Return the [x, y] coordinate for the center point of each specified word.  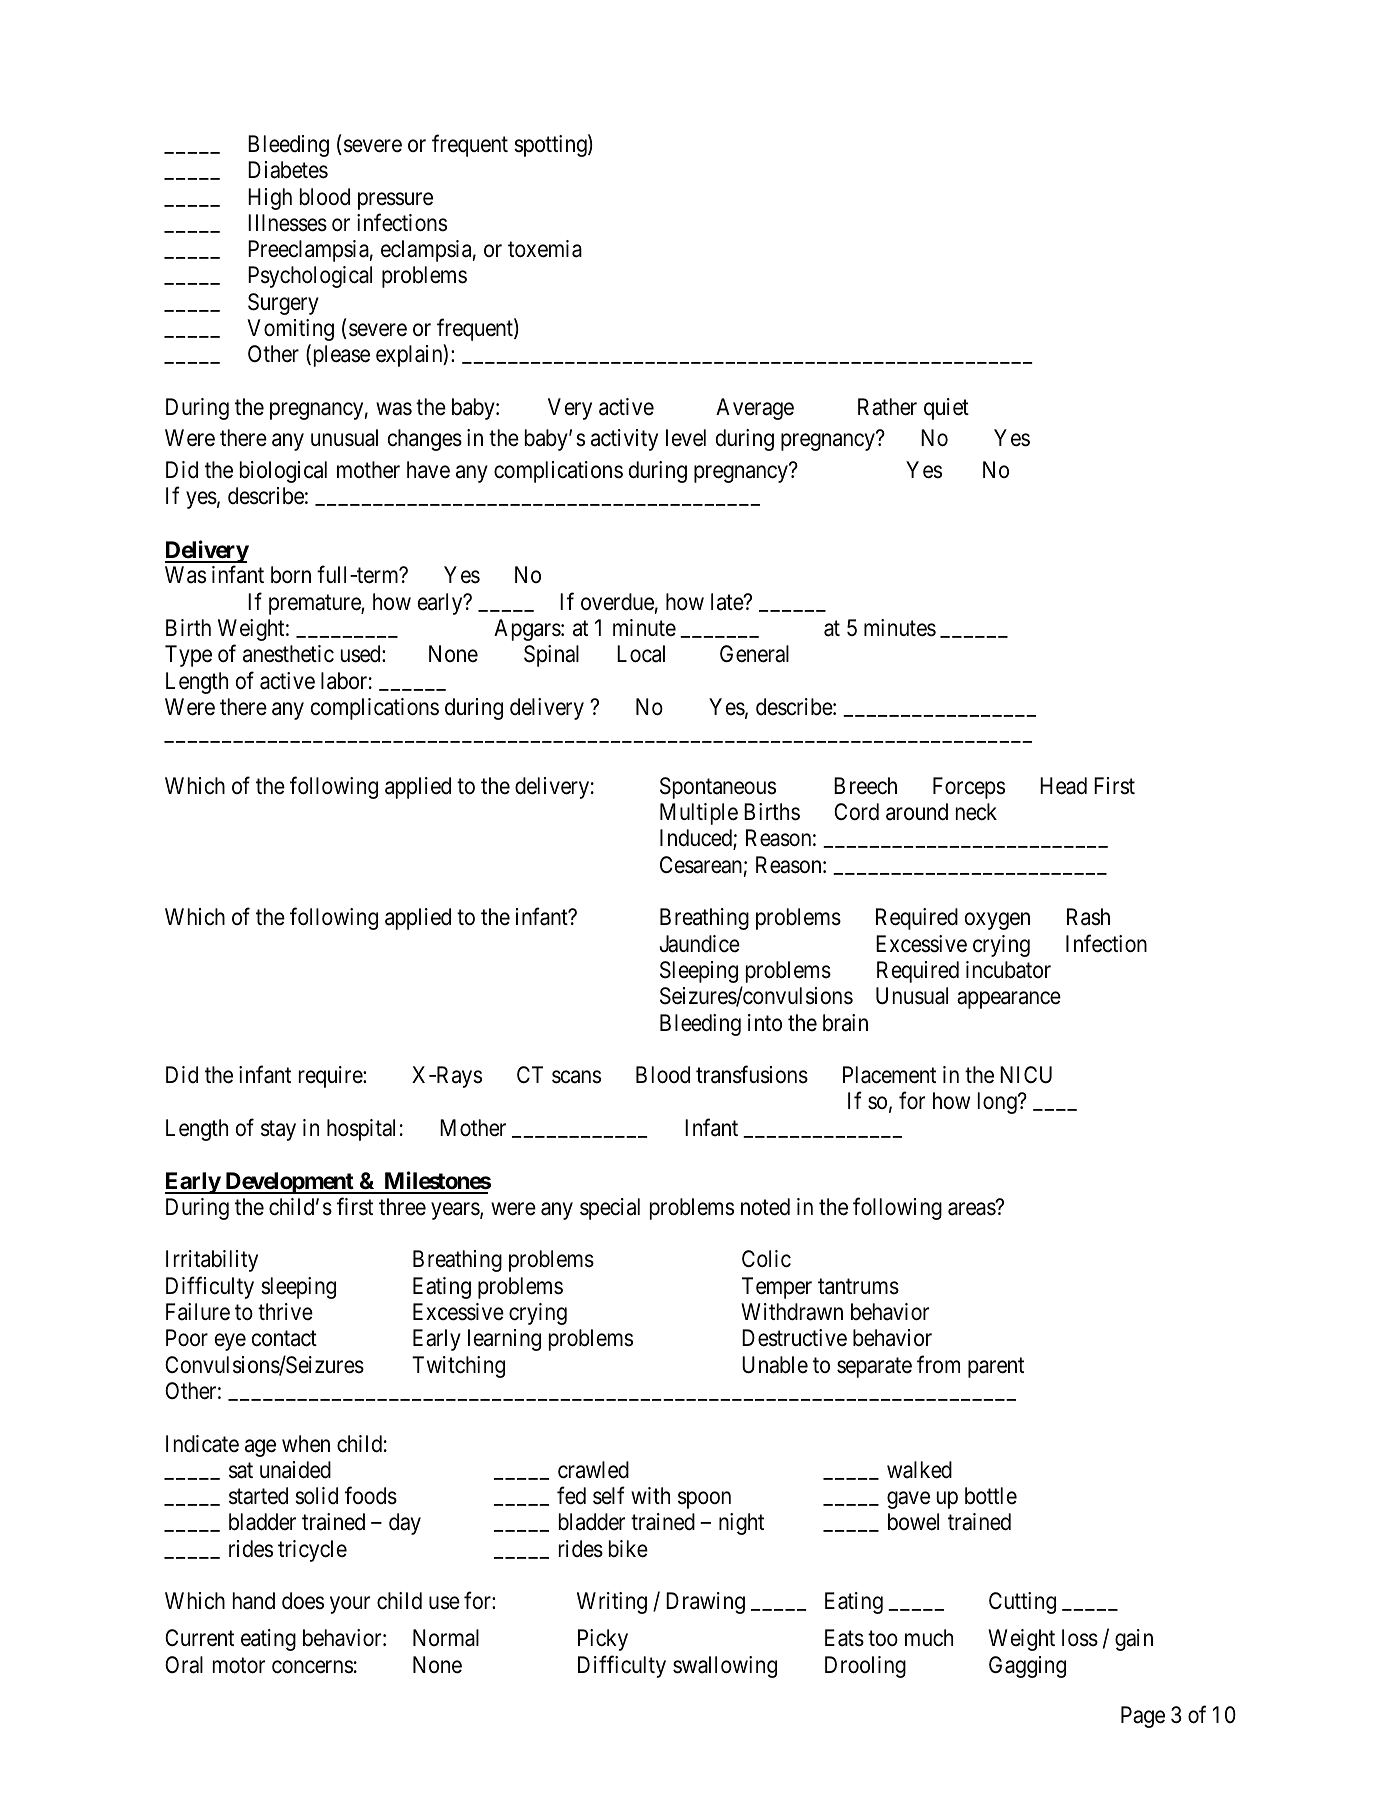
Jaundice [699, 944]
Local [641, 654]
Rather [887, 407]
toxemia [545, 249]
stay [278, 1131]
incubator [1008, 970]
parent [996, 1367]
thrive [285, 1312]
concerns [312, 1667]
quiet [946, 409]
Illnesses [287, 223]
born [291, 575]
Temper [777, 1288]
